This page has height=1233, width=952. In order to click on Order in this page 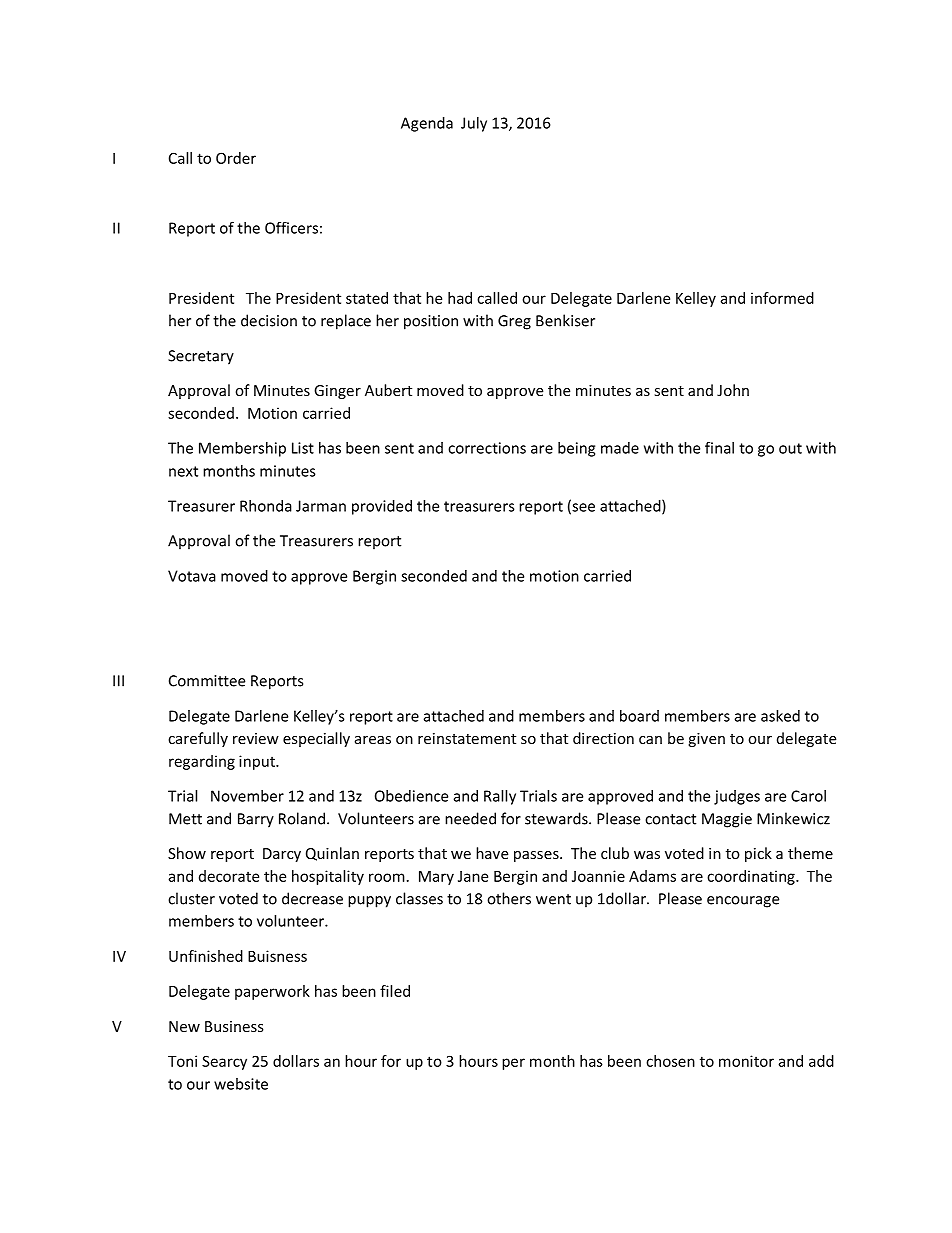, I will do `click(236, 158)`.
